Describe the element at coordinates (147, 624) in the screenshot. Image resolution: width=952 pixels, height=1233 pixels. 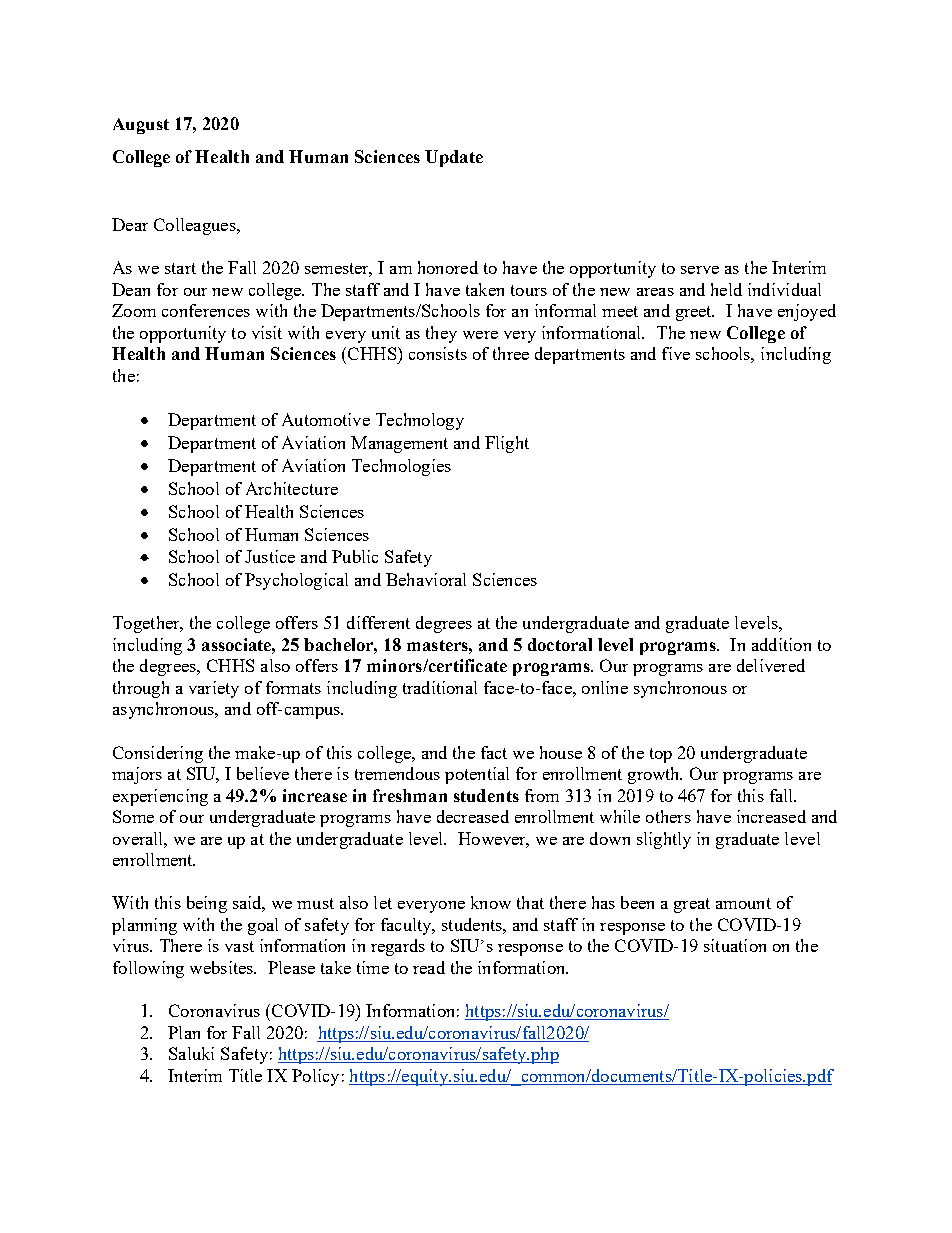
I see `Together` at that location.
